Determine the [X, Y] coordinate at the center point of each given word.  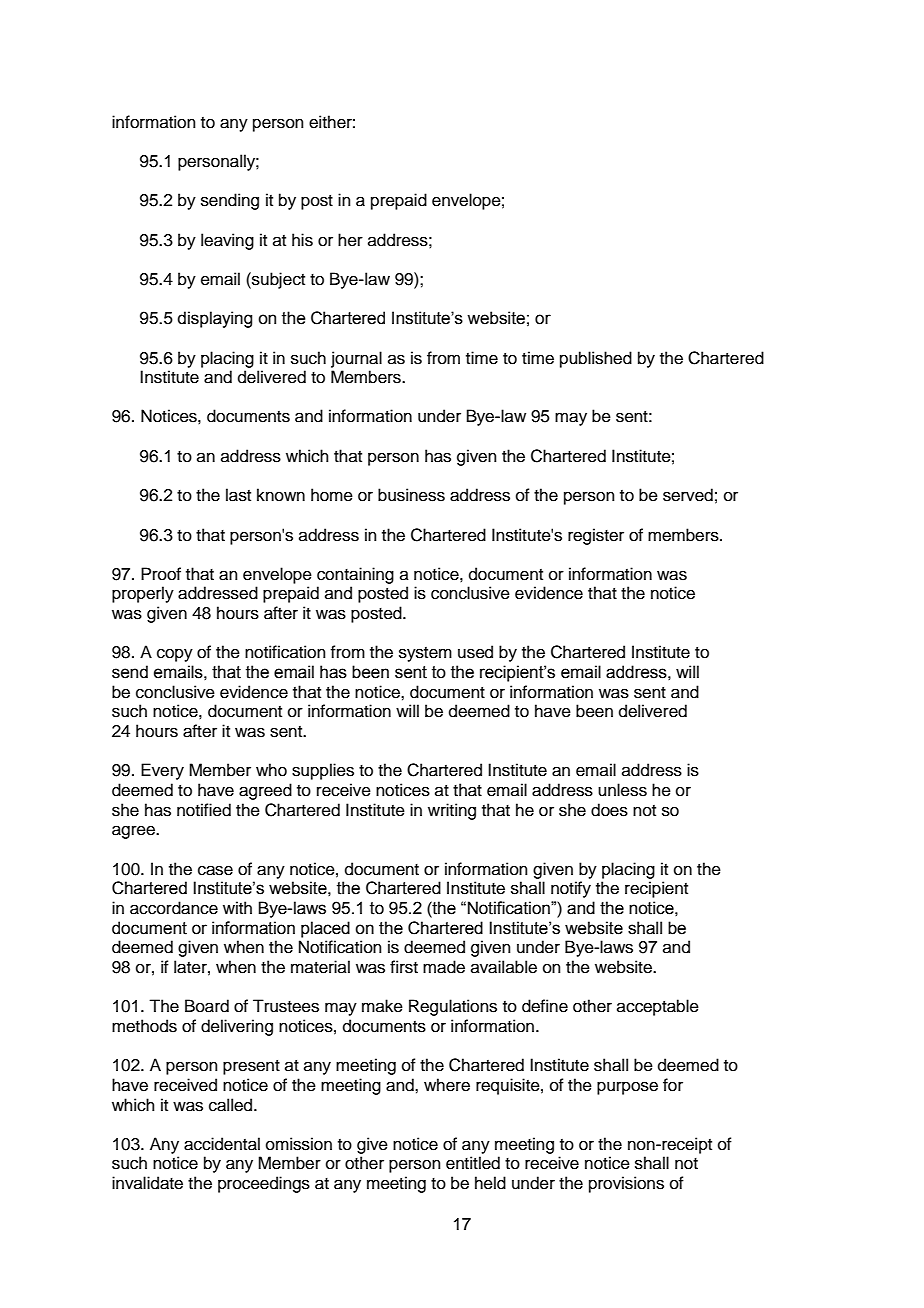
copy [175, 655]
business [411, 495]
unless [622, 790]
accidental [222, 1144]
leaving [227, 241]
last [238, 495]
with [237, 907]
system [425, 654]
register [596, 536]
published [596, 359]
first [404, 967]
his [302, 240]
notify [571, 889]
